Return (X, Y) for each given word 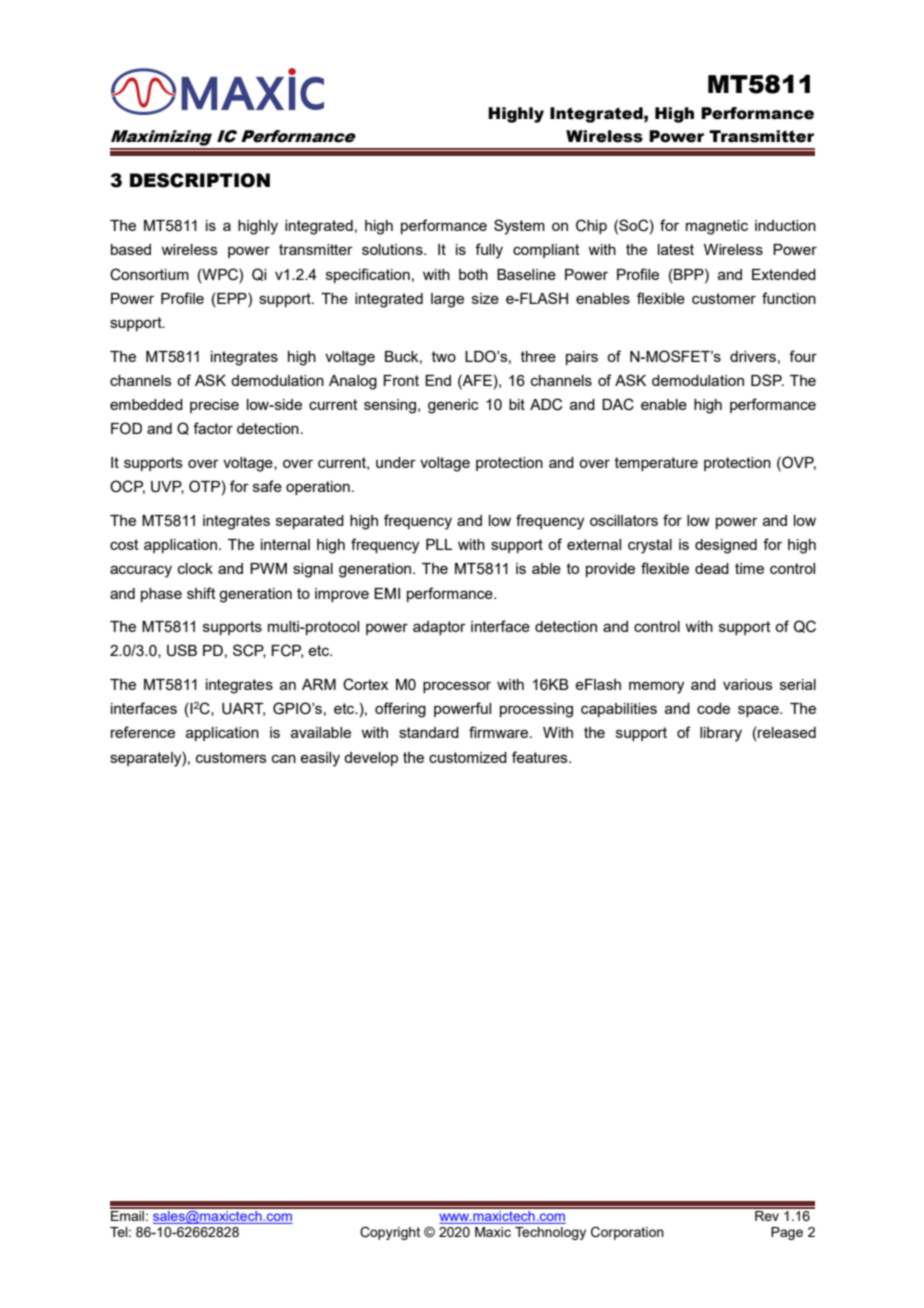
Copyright (390, 1233)
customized (468, 757)
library (721, 734)
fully (489, 251)
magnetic (717, 227)
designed (726, 546)
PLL (439, 544)
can (284, 758)
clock (195, 568)
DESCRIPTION (200, 180)
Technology (550, 1233)
